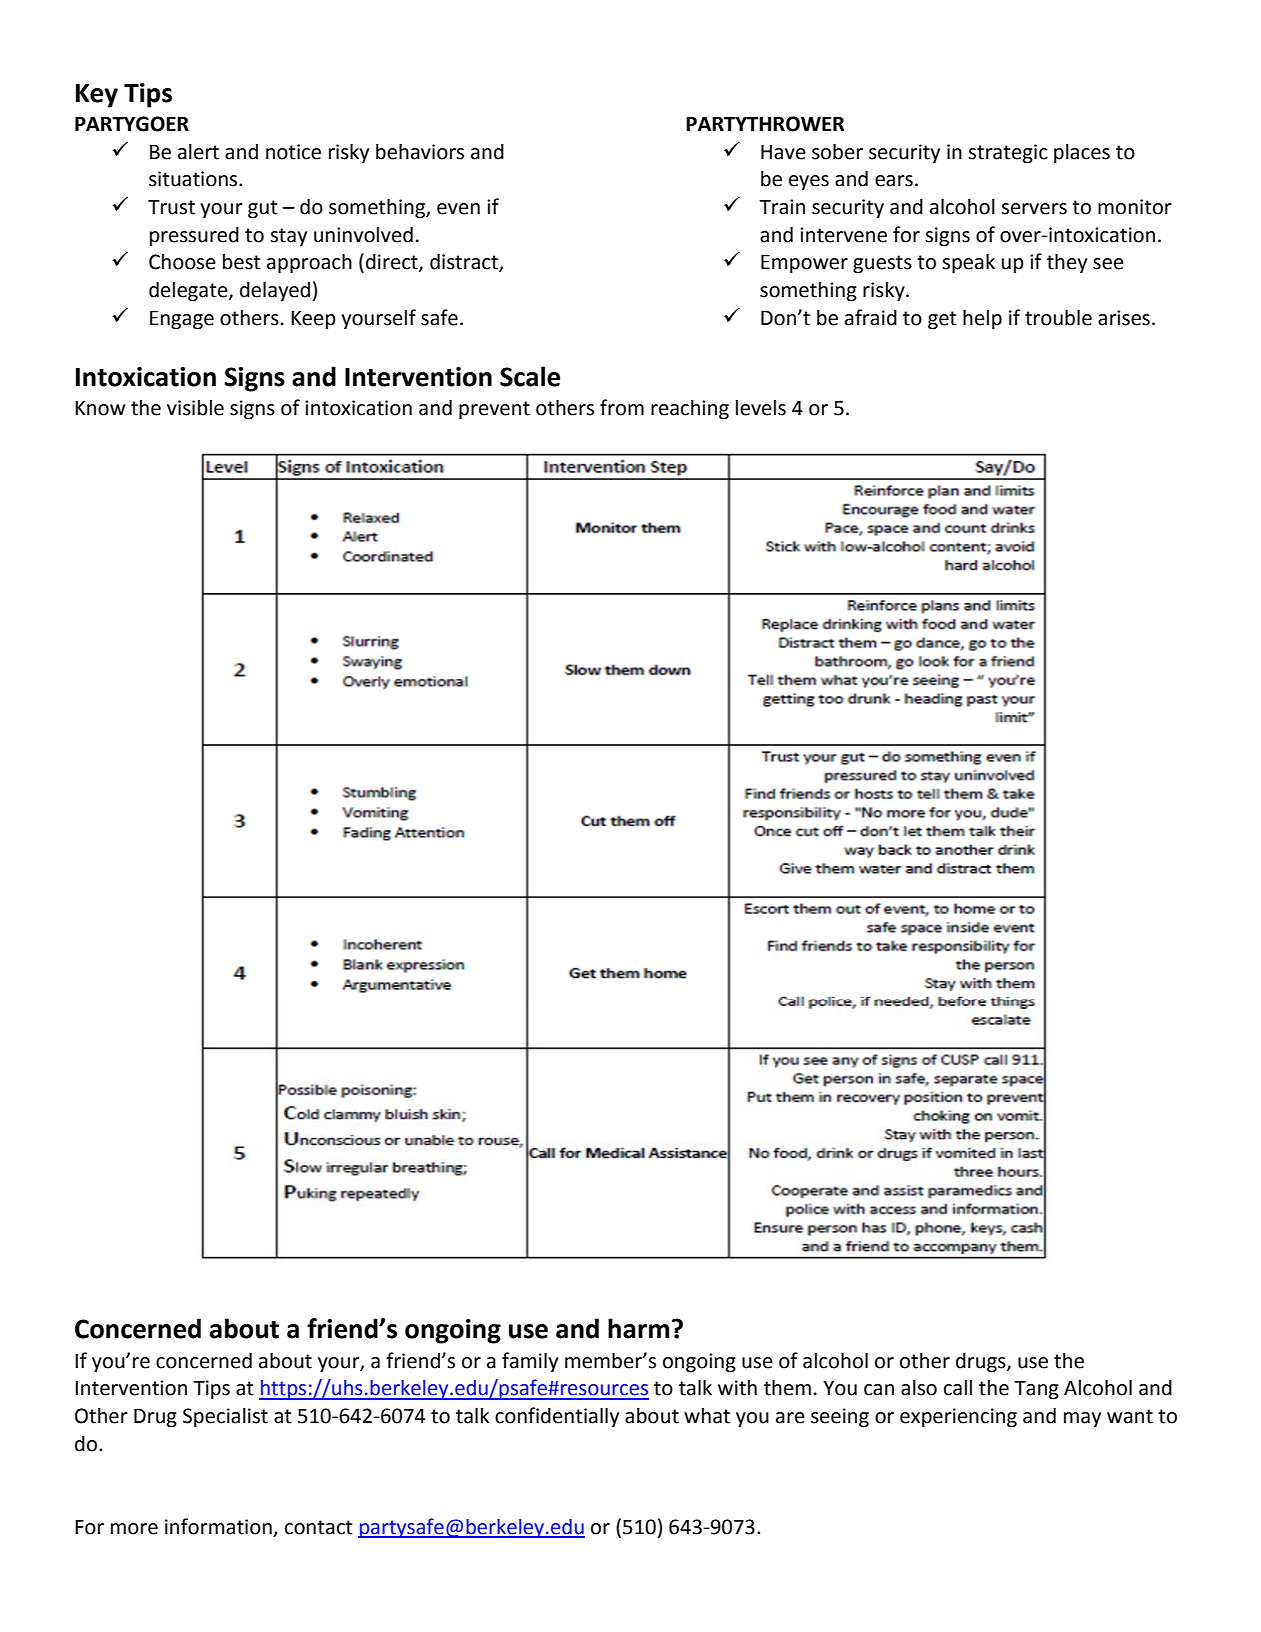  What do you see at coordinates (218, 1526) in the page?
I see `information` at bounding box center [218, 1526].
